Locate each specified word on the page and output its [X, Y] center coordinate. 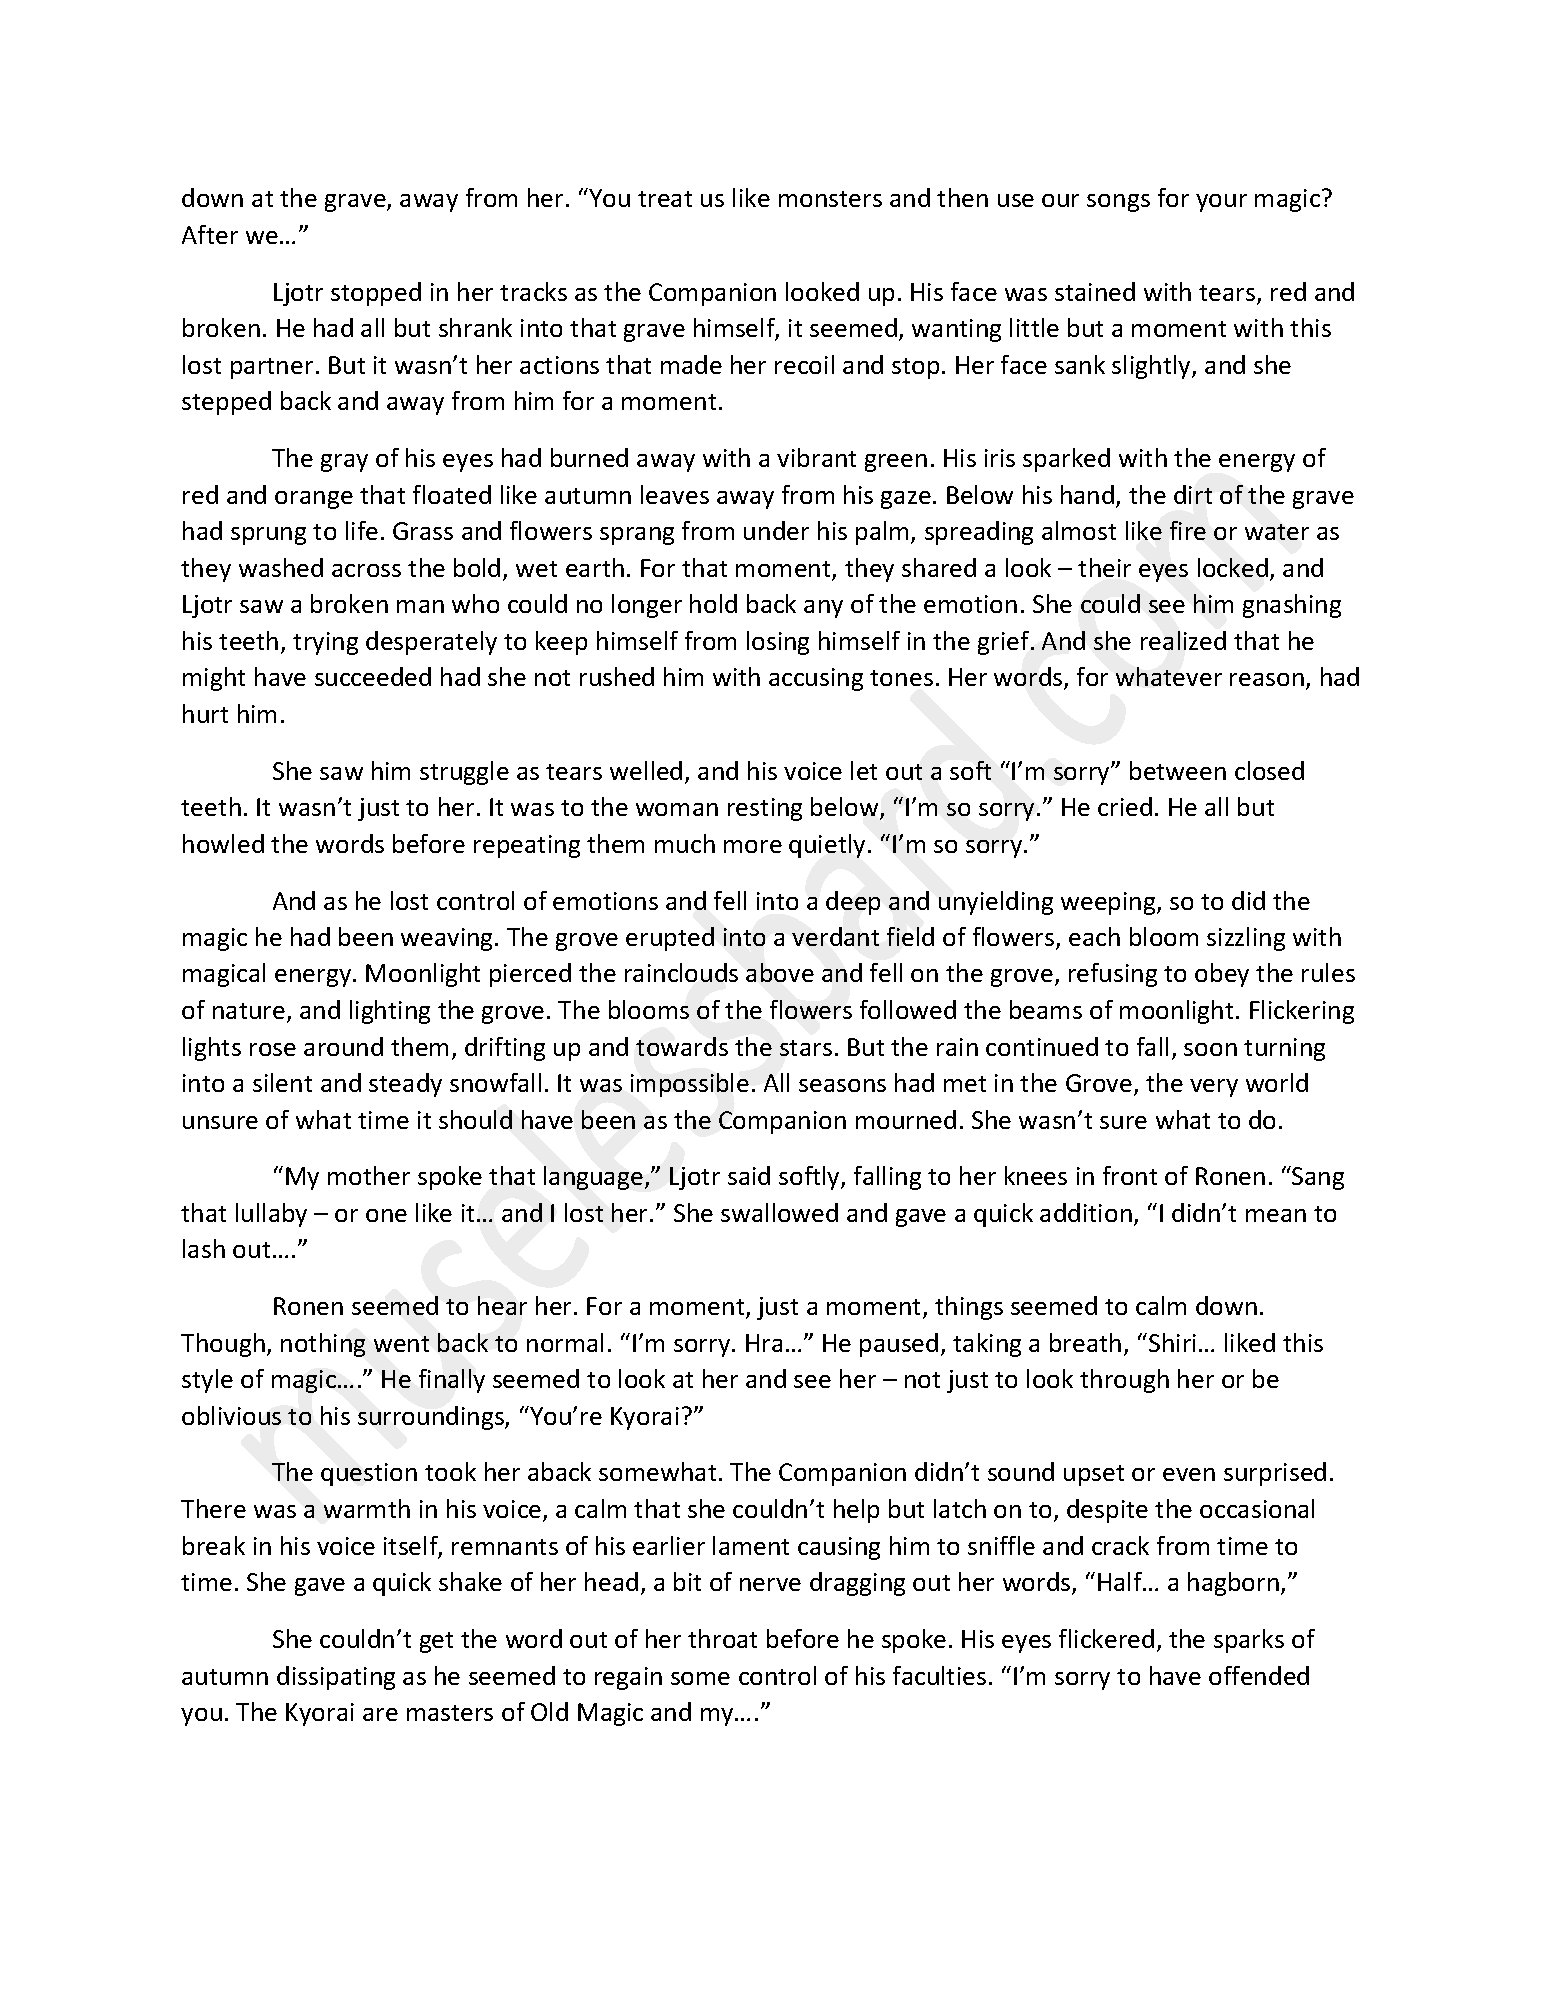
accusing [816, 679]
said [749, 1175]
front [1130, 1175]
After [210, 234]
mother [369, 1175]
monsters [830, 199]
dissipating [336, 1678]
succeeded [373, 676]
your [1221, 203]
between [1178, 770]
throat [722, 1638]
